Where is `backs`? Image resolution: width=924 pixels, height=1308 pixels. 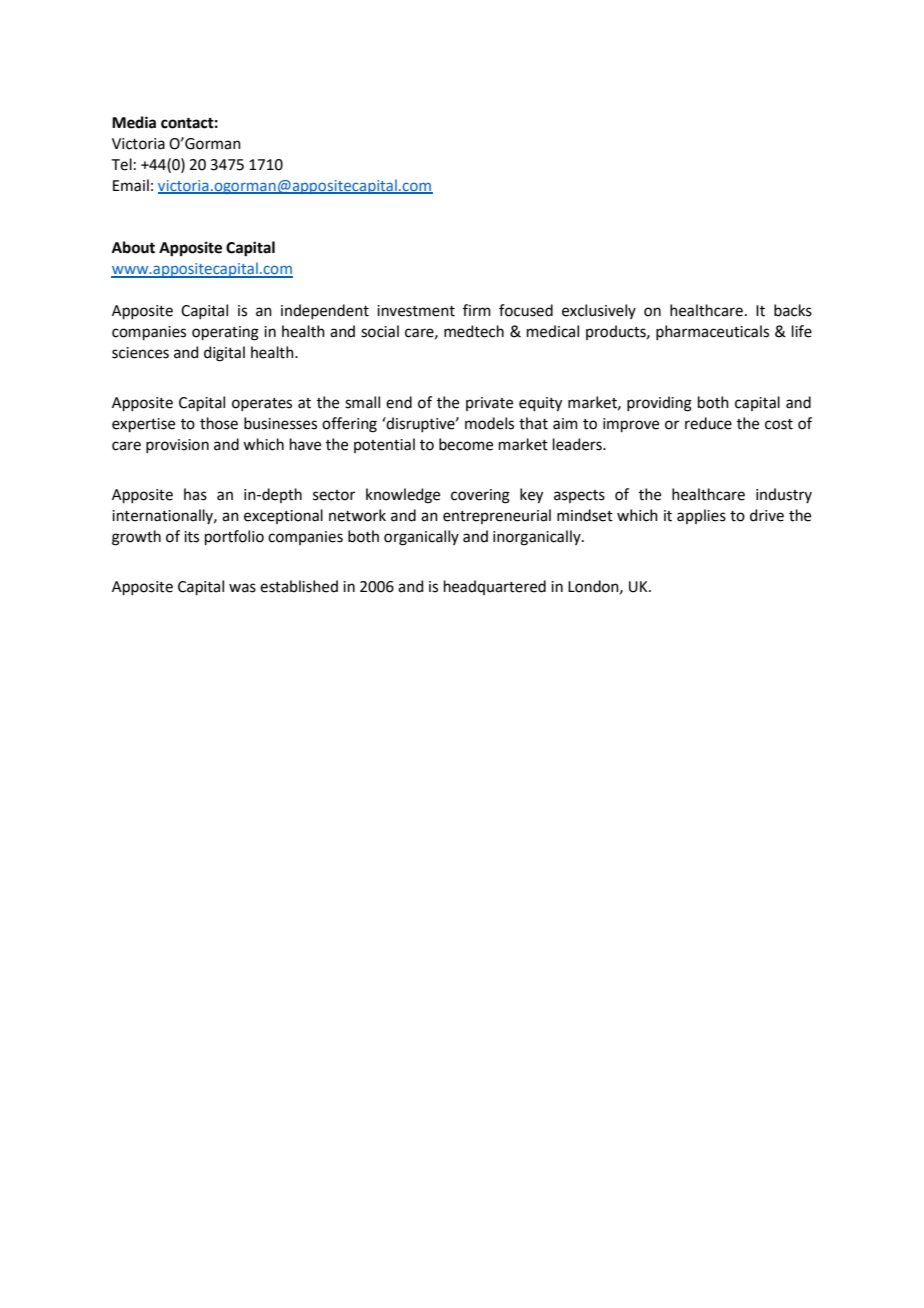
backs is located at coordinates (793, 310).
